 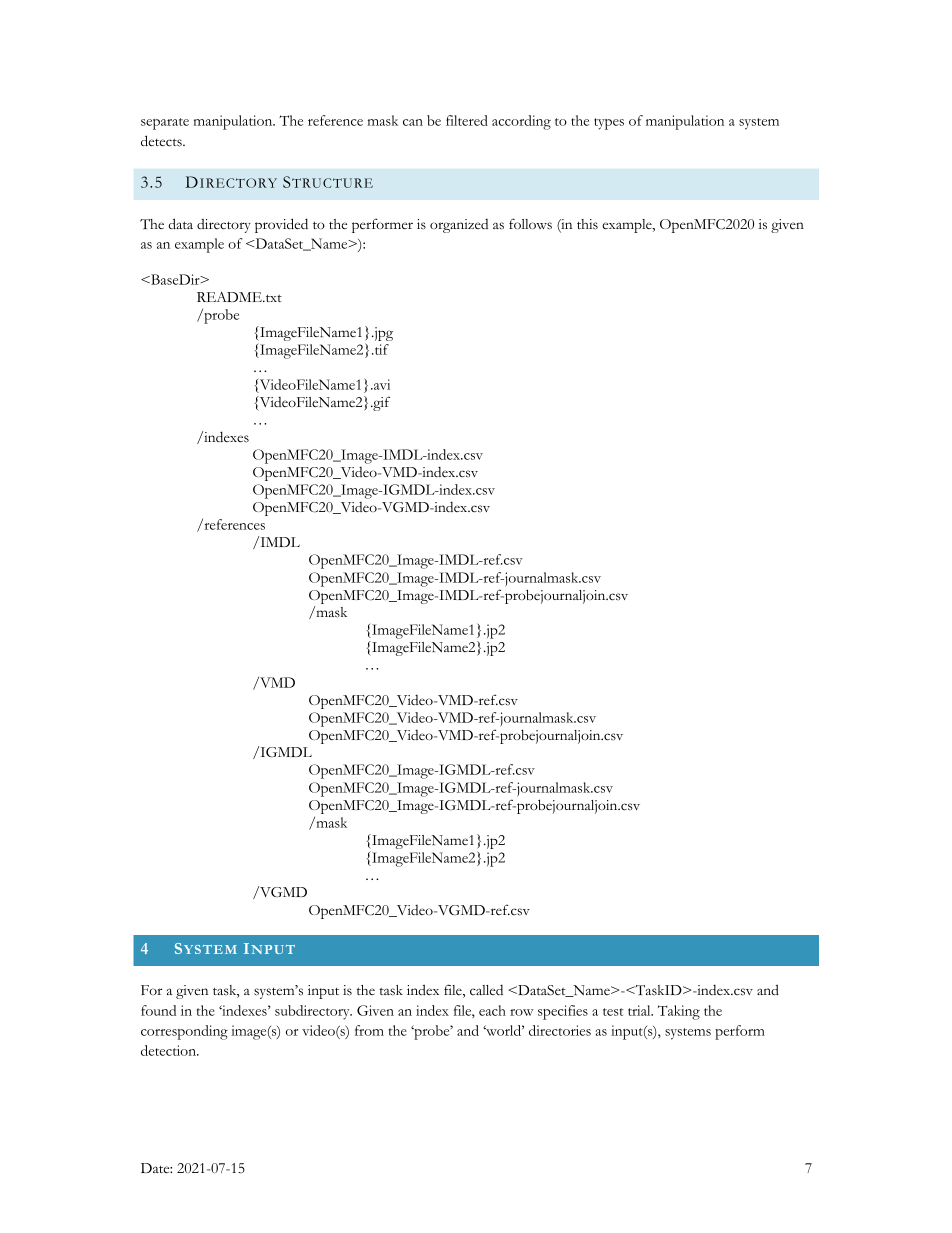 I want to click on types, so click(x=609, y=124).
